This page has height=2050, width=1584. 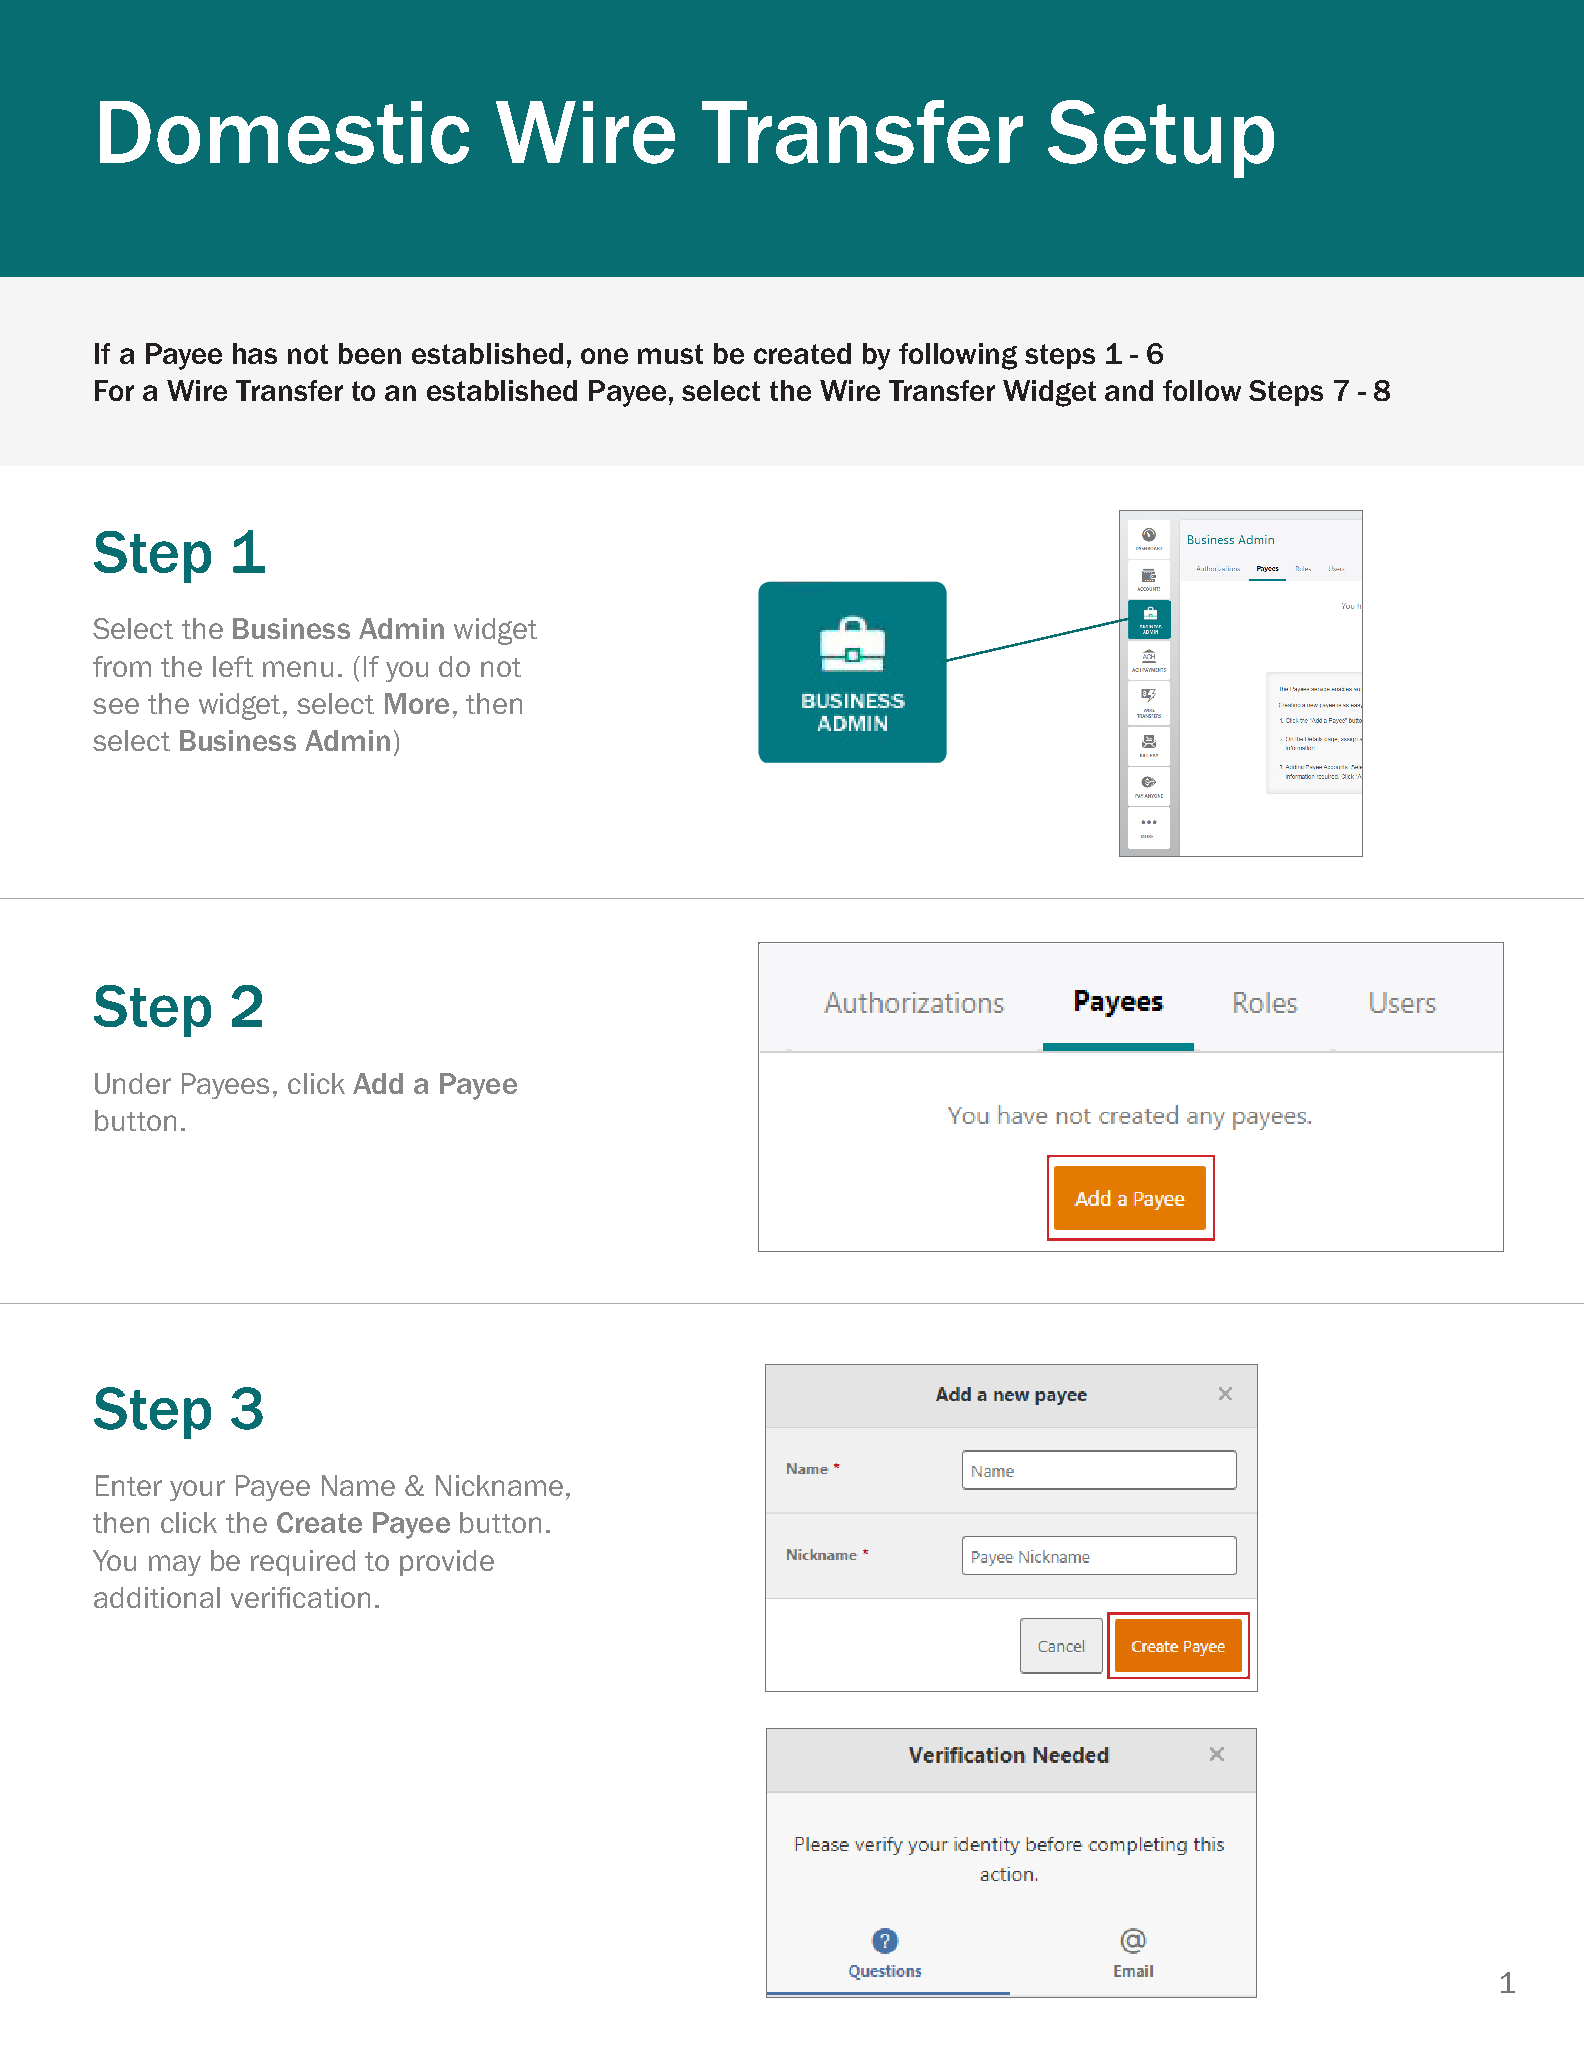 What do you see at coordinates (1129, 390) in the page?
I see `and` at bounding box center [1129, 390].
